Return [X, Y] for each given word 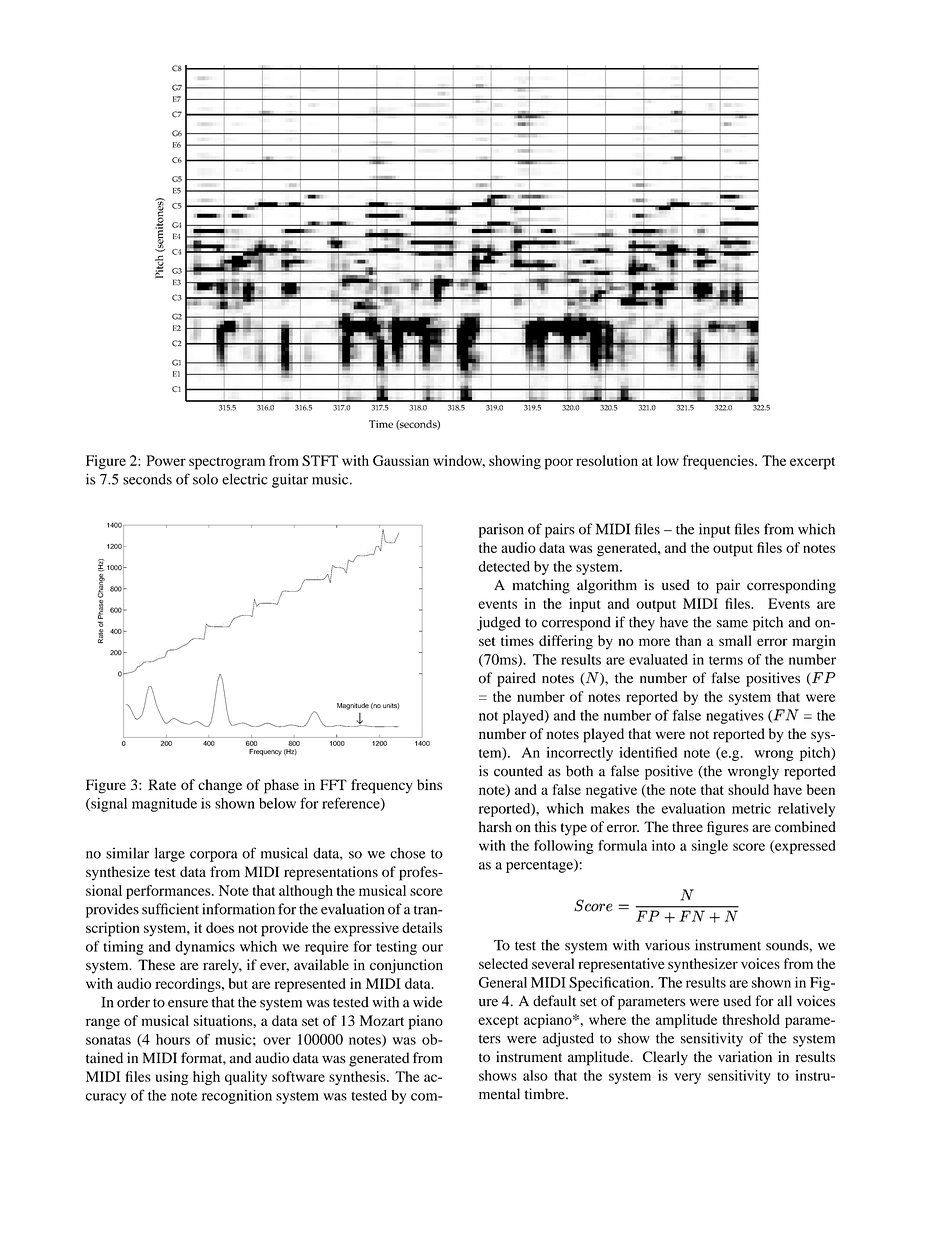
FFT [333, 784]
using [172, 1078]
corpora [214, 856]
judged [499, 623]
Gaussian [401, 460]
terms [726, 660]
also [535, 1075]
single [710, 847]
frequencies [719, 462]
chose [408, 853]
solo [205, 479]
